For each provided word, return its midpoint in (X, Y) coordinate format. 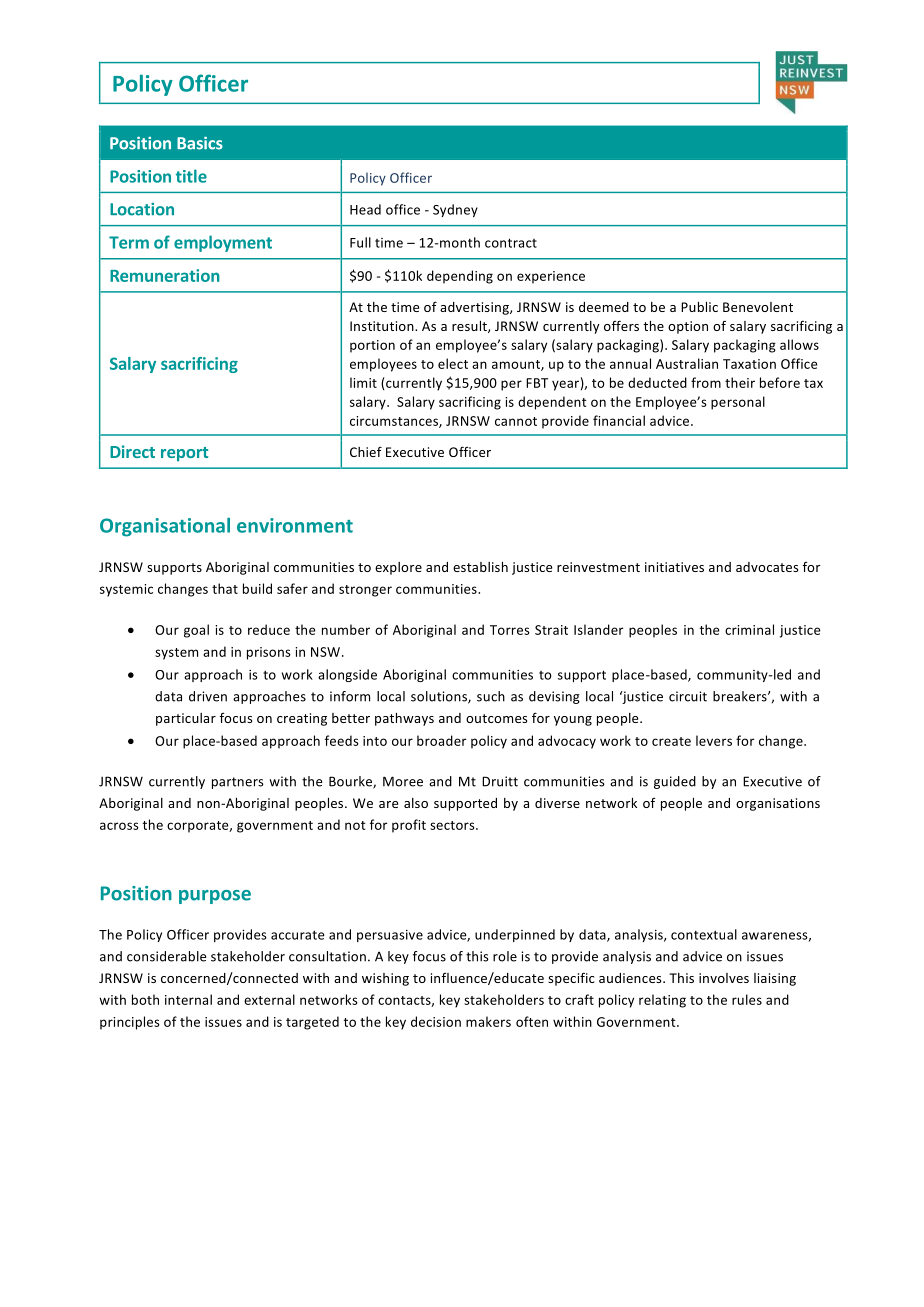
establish (480, 567)
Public (699, 307)
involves (724, 978)
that (225, 588)
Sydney (455, 210)
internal (188, 999)
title (191, 176)
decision (436, 1021)
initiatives (674, 567)
